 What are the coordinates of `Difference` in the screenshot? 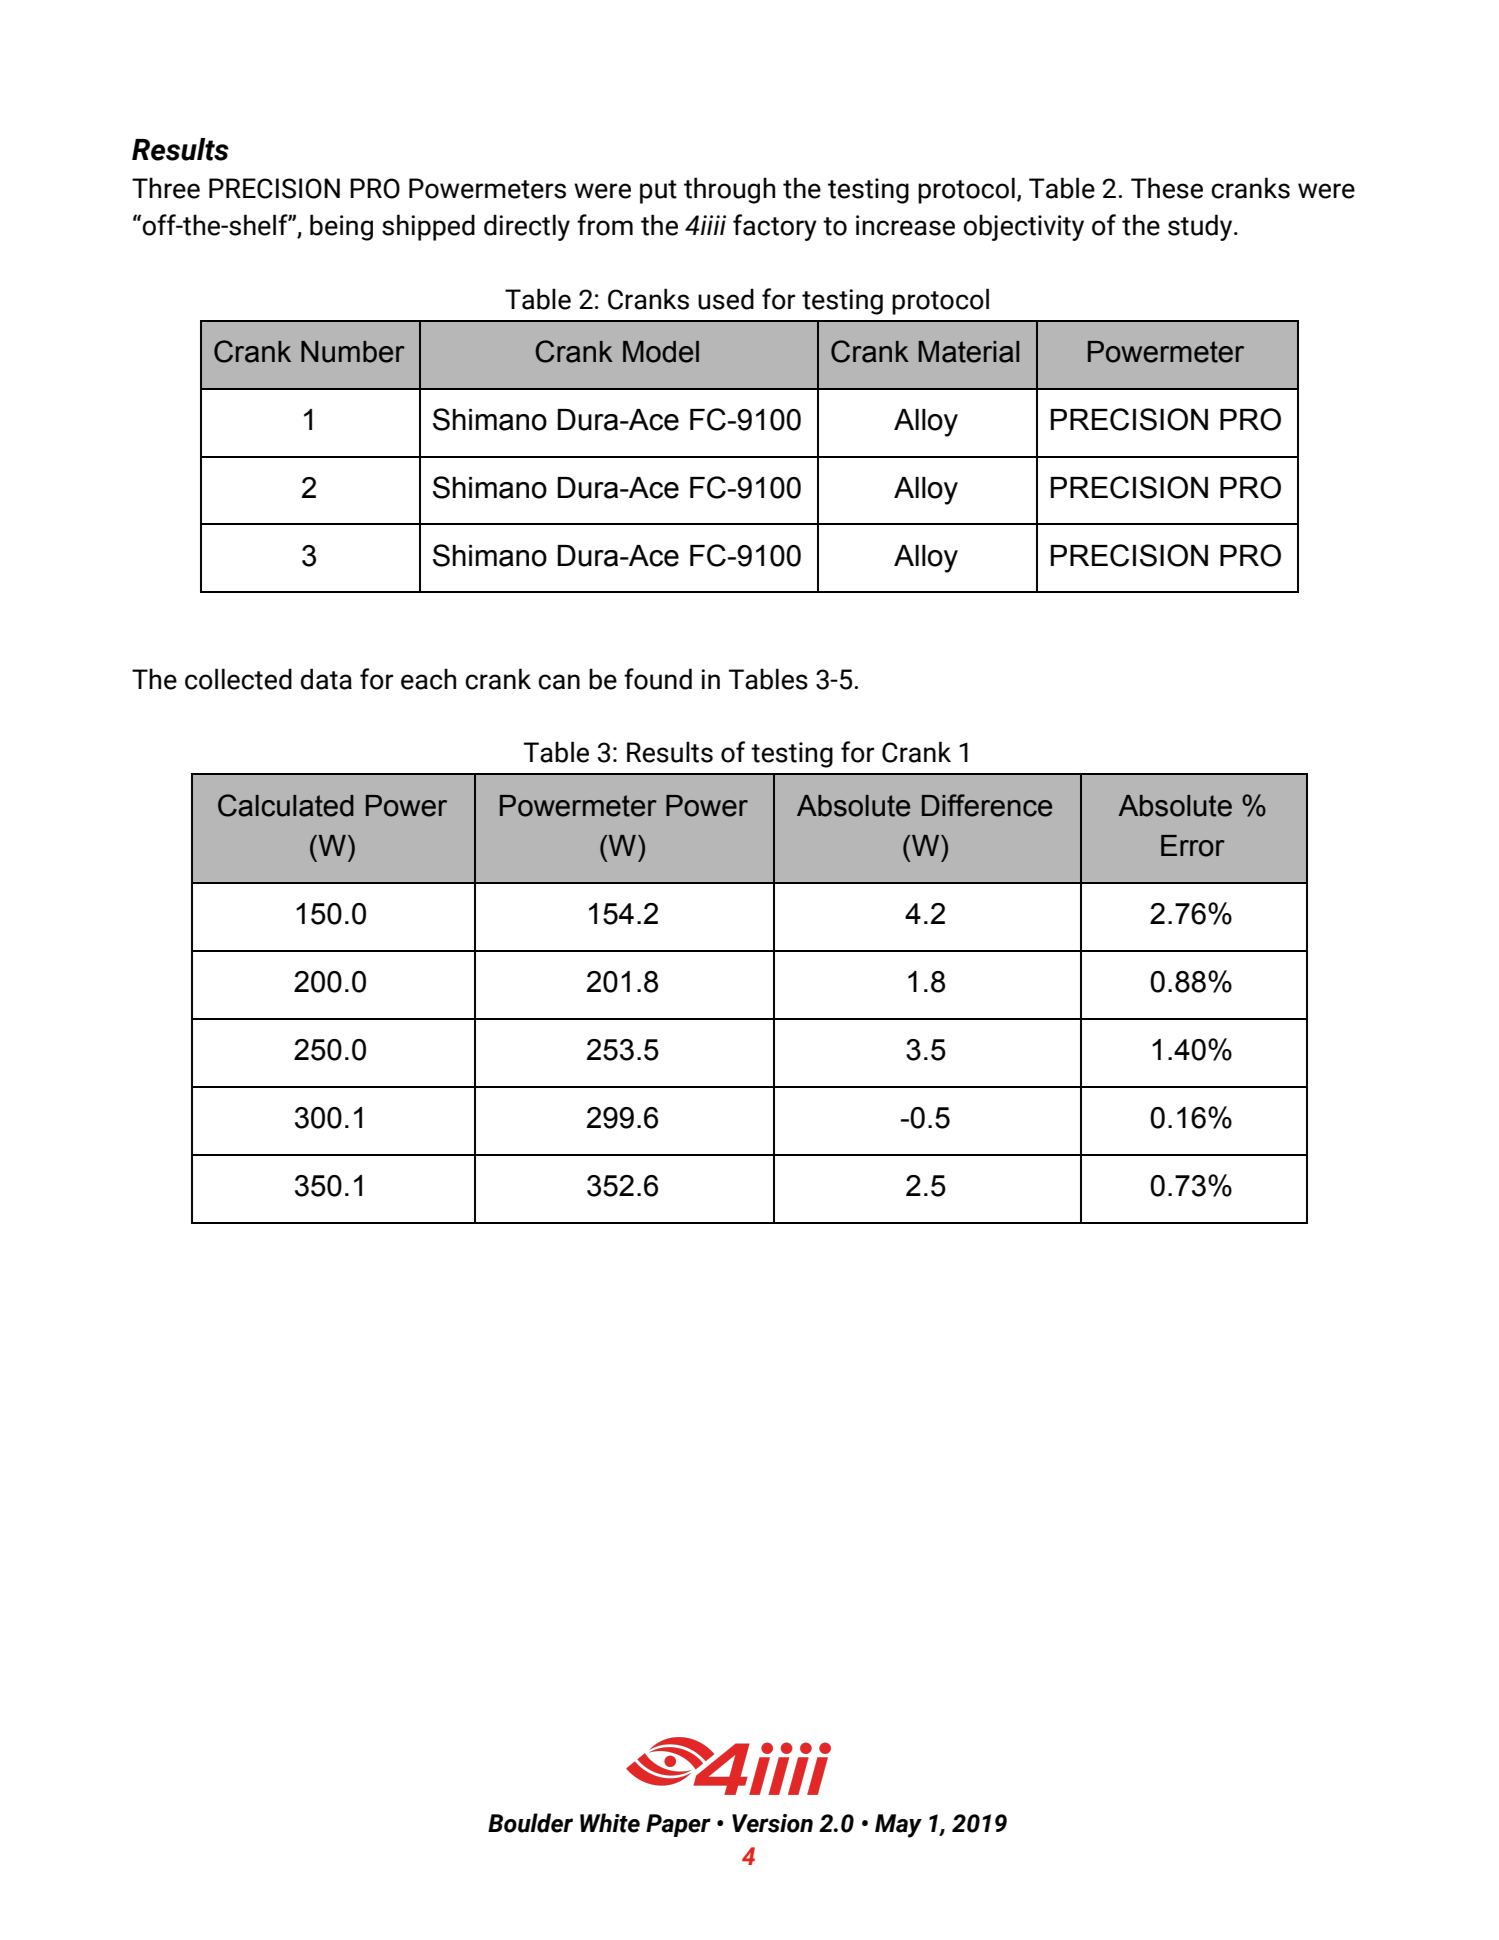 It's located at (987, 805).
